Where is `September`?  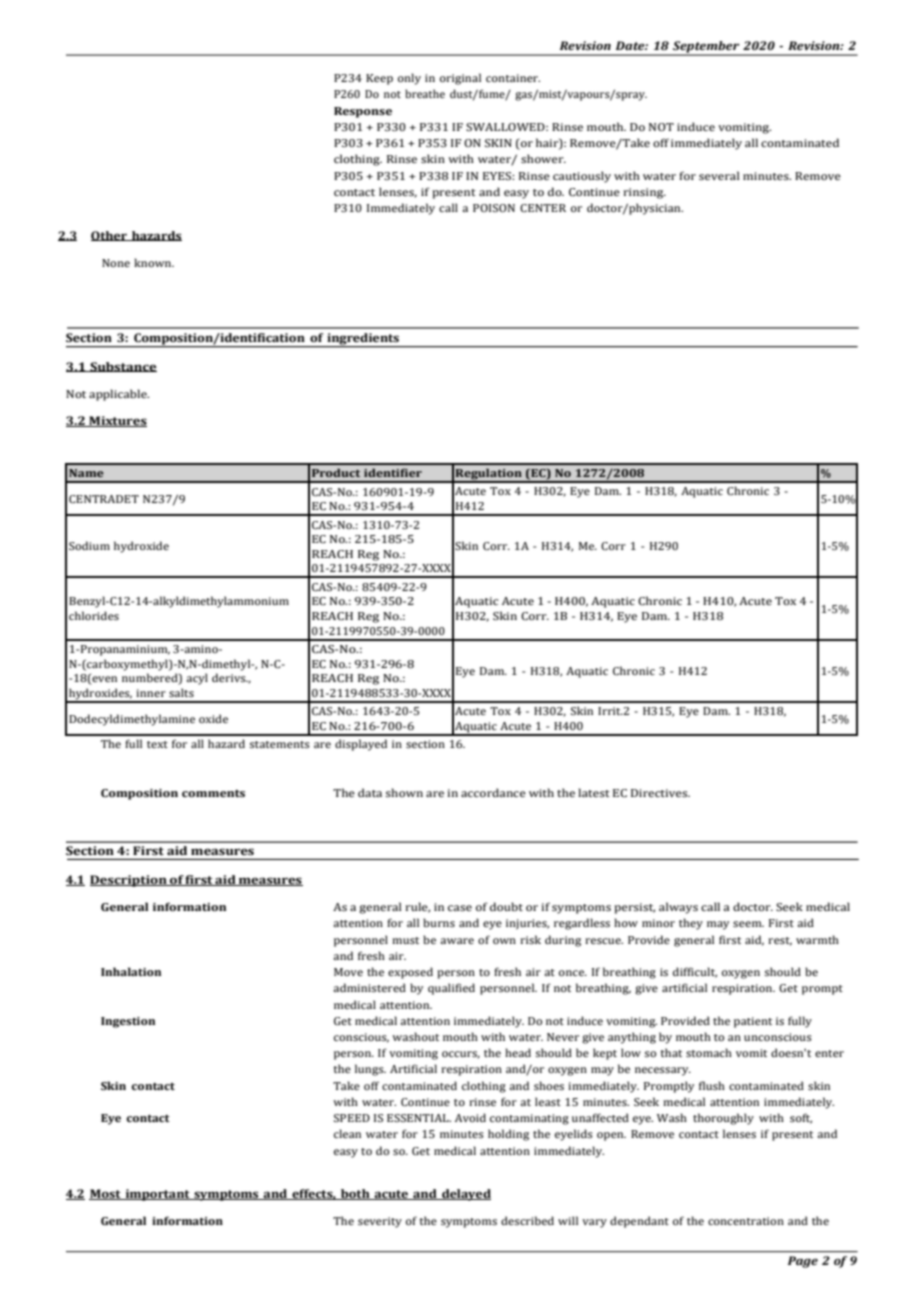 September is located at coordinates (706, 48).
